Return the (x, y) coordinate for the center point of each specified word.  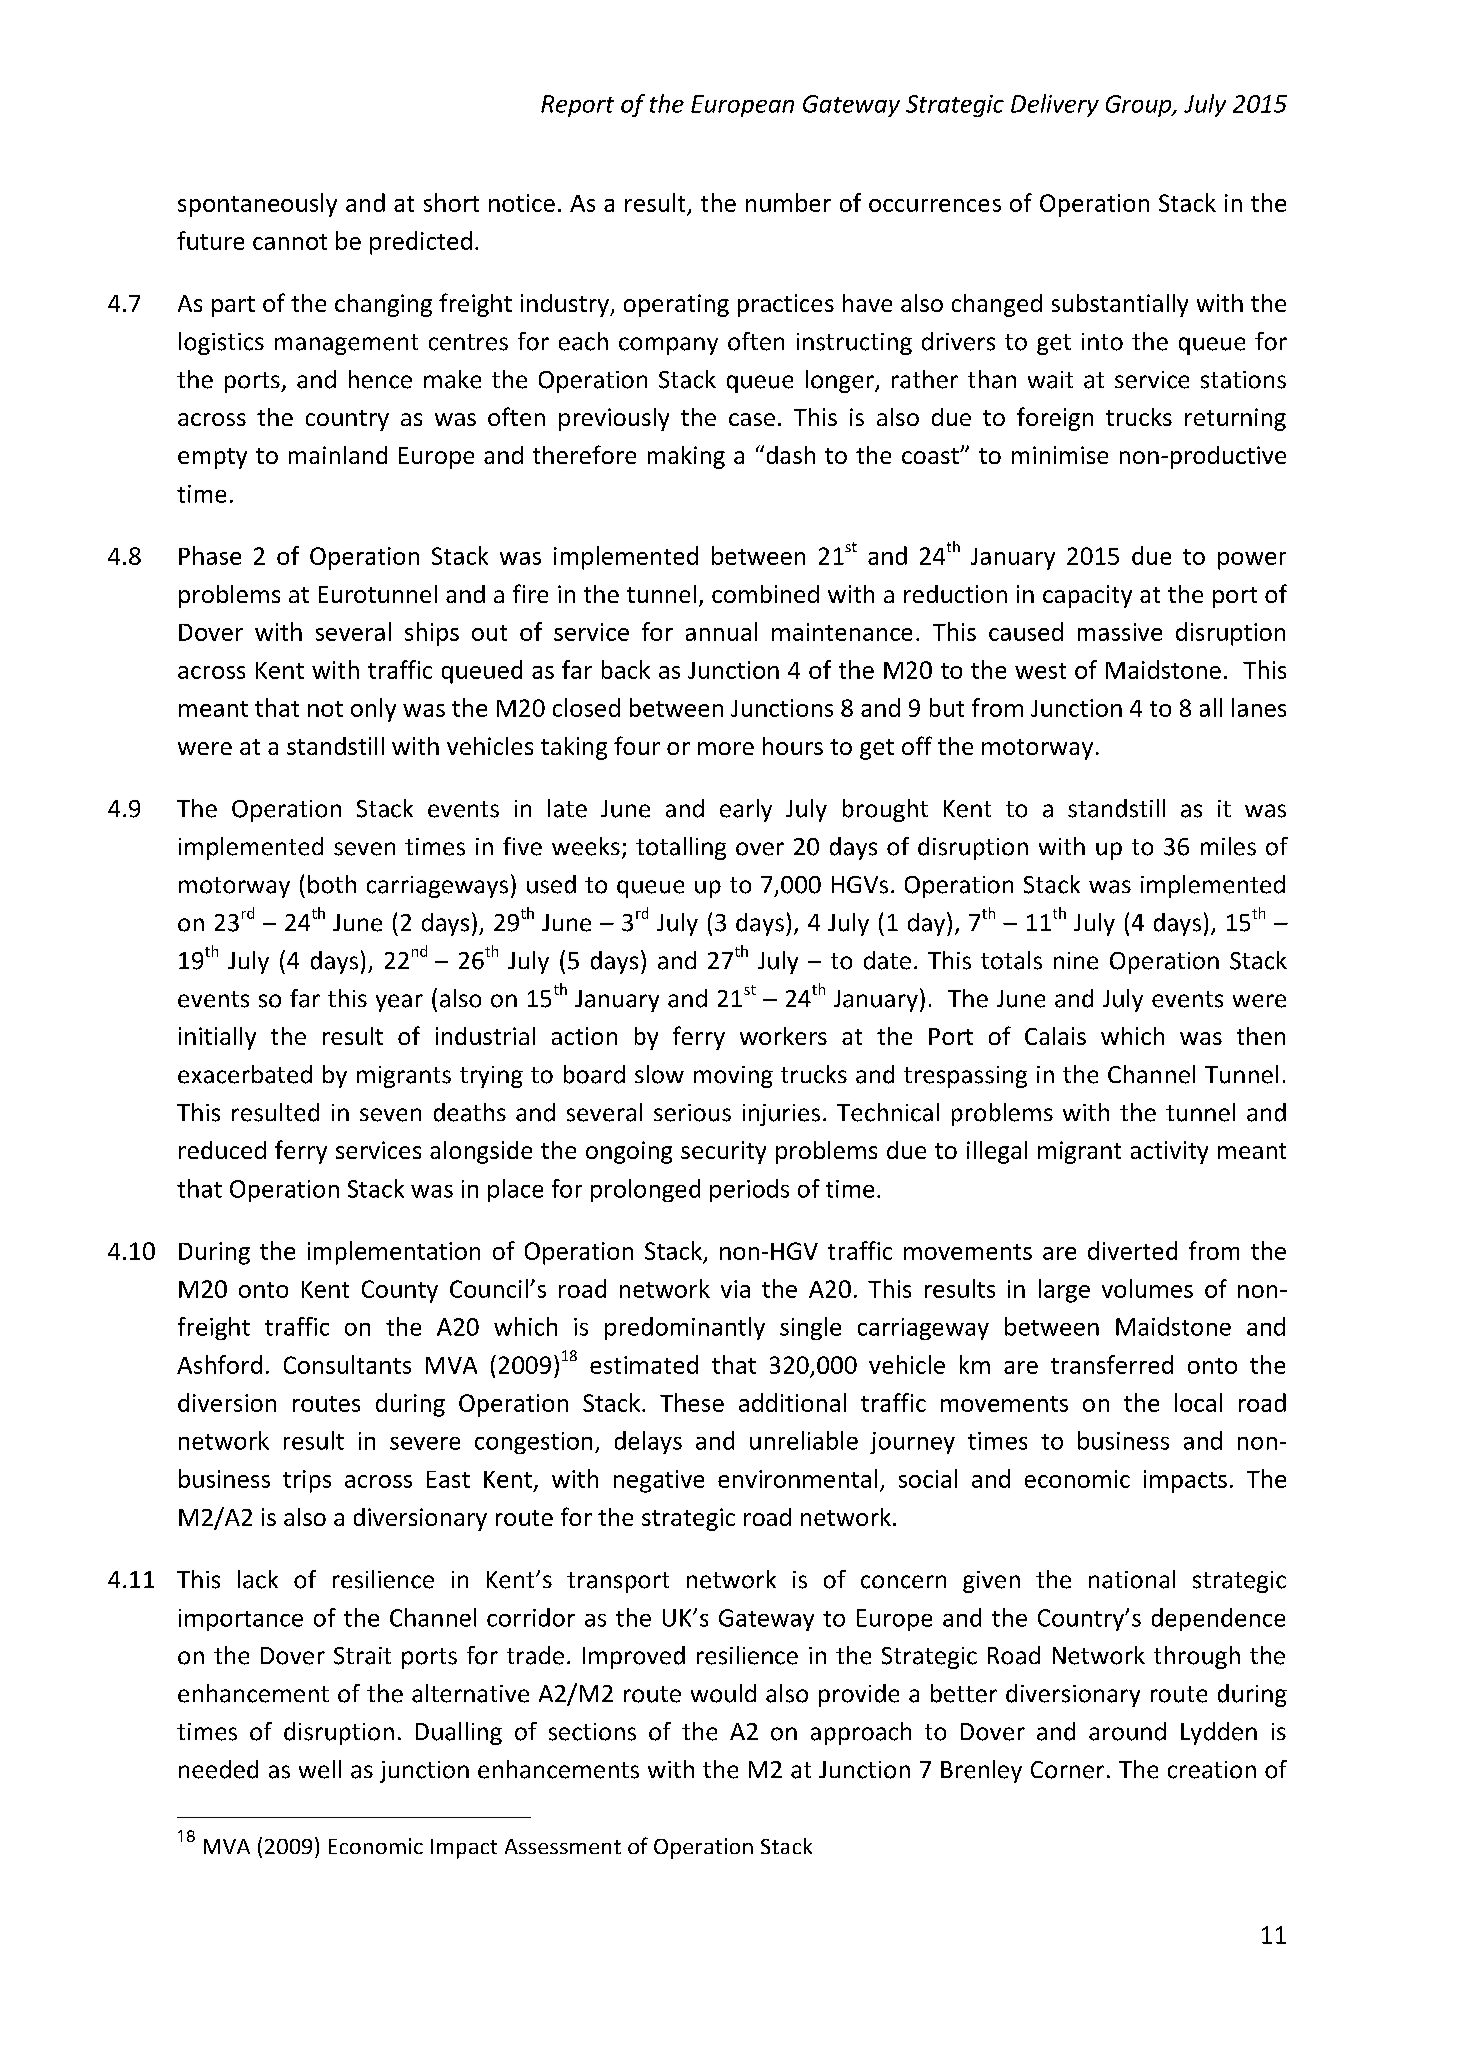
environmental (797, 1478)
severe (425, 1443)
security (723, 1152)
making (686, 457)
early (746, 810)
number (788, 202)
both (332, 884)
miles (1228, 846)
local (1198, 1402)
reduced (222, 1150)
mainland (338, 455)
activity (1169, 1152)
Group (1140, 106)
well (320, 1769)
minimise (1060, 455)
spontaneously (257, 205)
